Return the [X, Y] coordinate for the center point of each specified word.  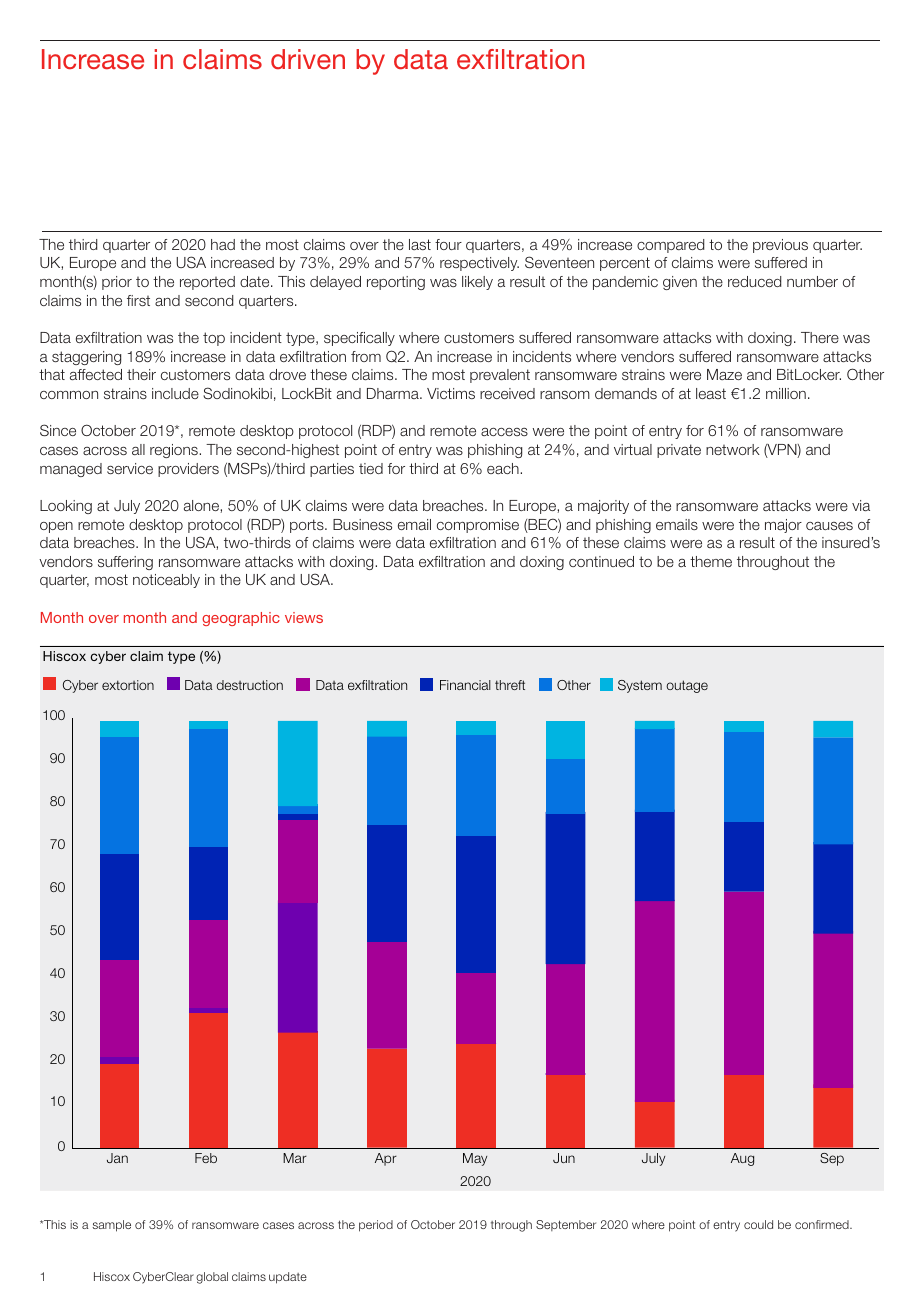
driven [308, 59]
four [448, 244]
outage [687, 686]
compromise [478, 526]
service [130, 468]
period [376, 1226]
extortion [128, 685]
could [758, 1224]
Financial [465, 685]
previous [780, 246]
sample [111, 1226]
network [733, 449]
